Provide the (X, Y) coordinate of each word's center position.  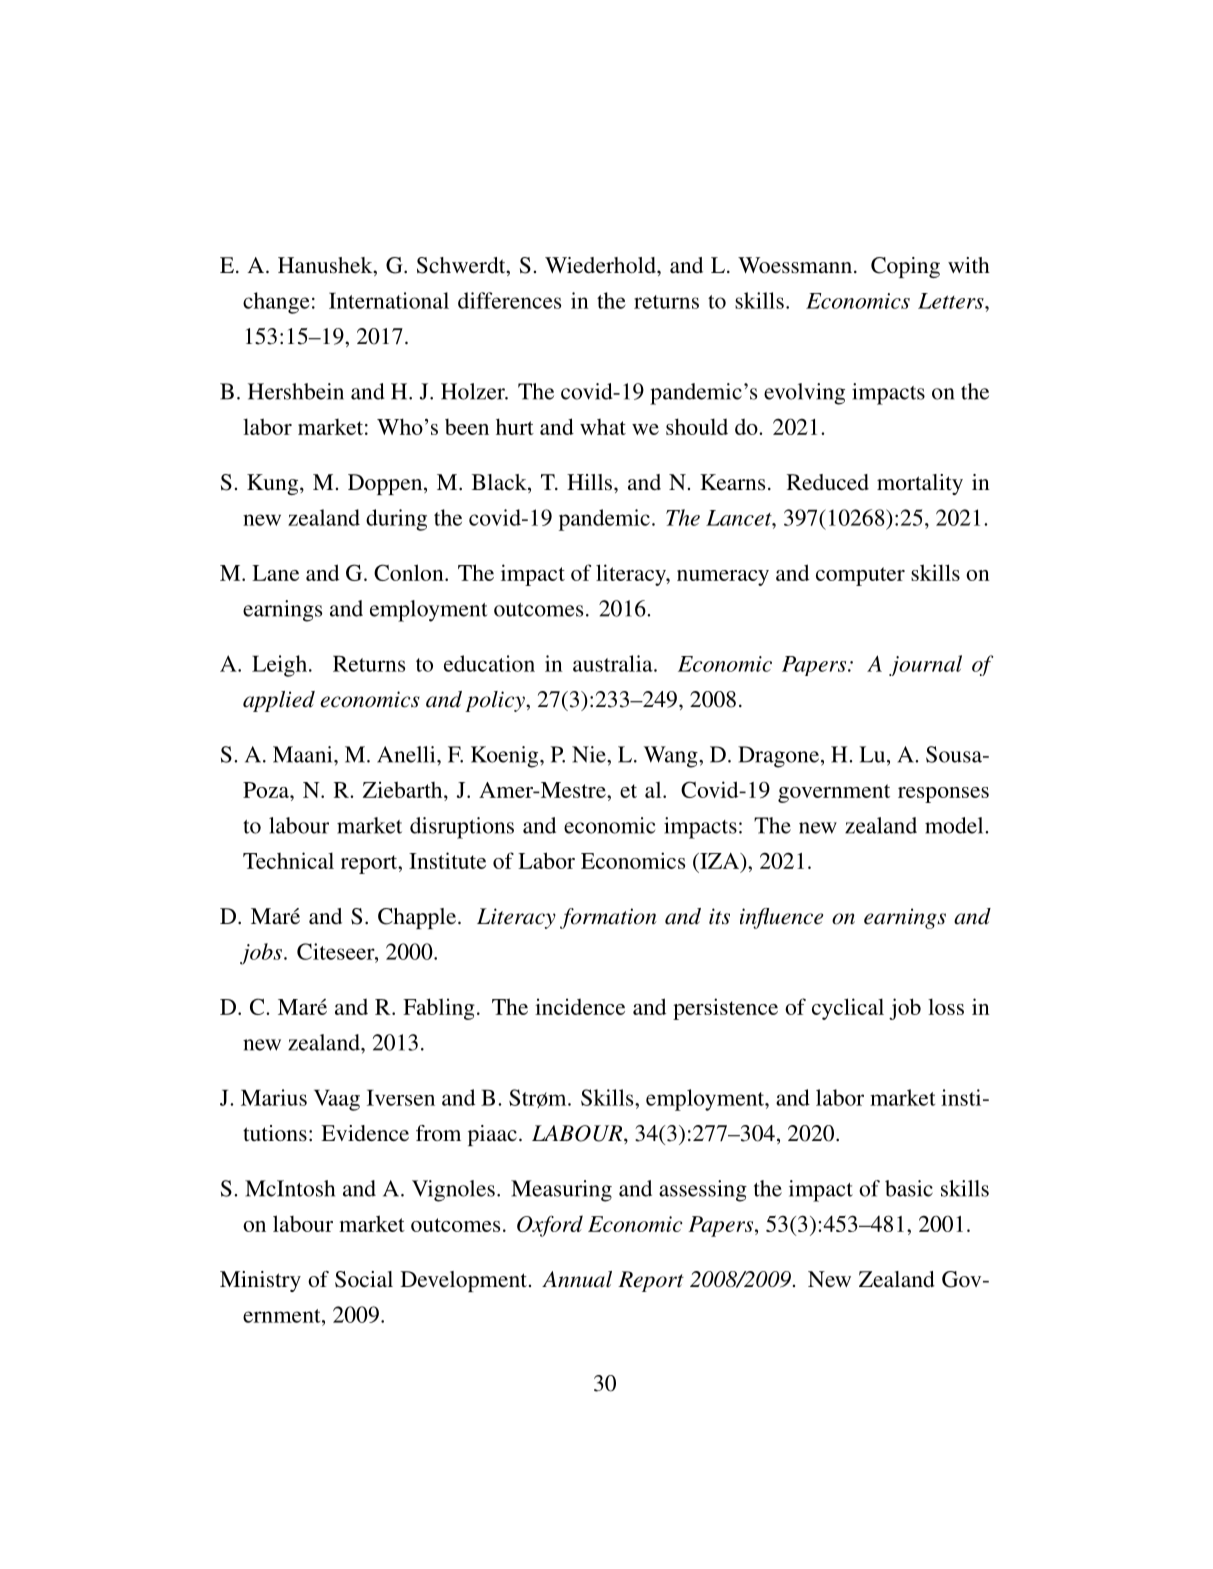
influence (781, 918)
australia (614, 663)
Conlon (410, 572)
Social (364, 1279)
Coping (905, 267)
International (389, 300)
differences (509, 300)
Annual (577, 1279)
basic (909, 1188)
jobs (261, 954)
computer (860, 576)
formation (608, 918)
